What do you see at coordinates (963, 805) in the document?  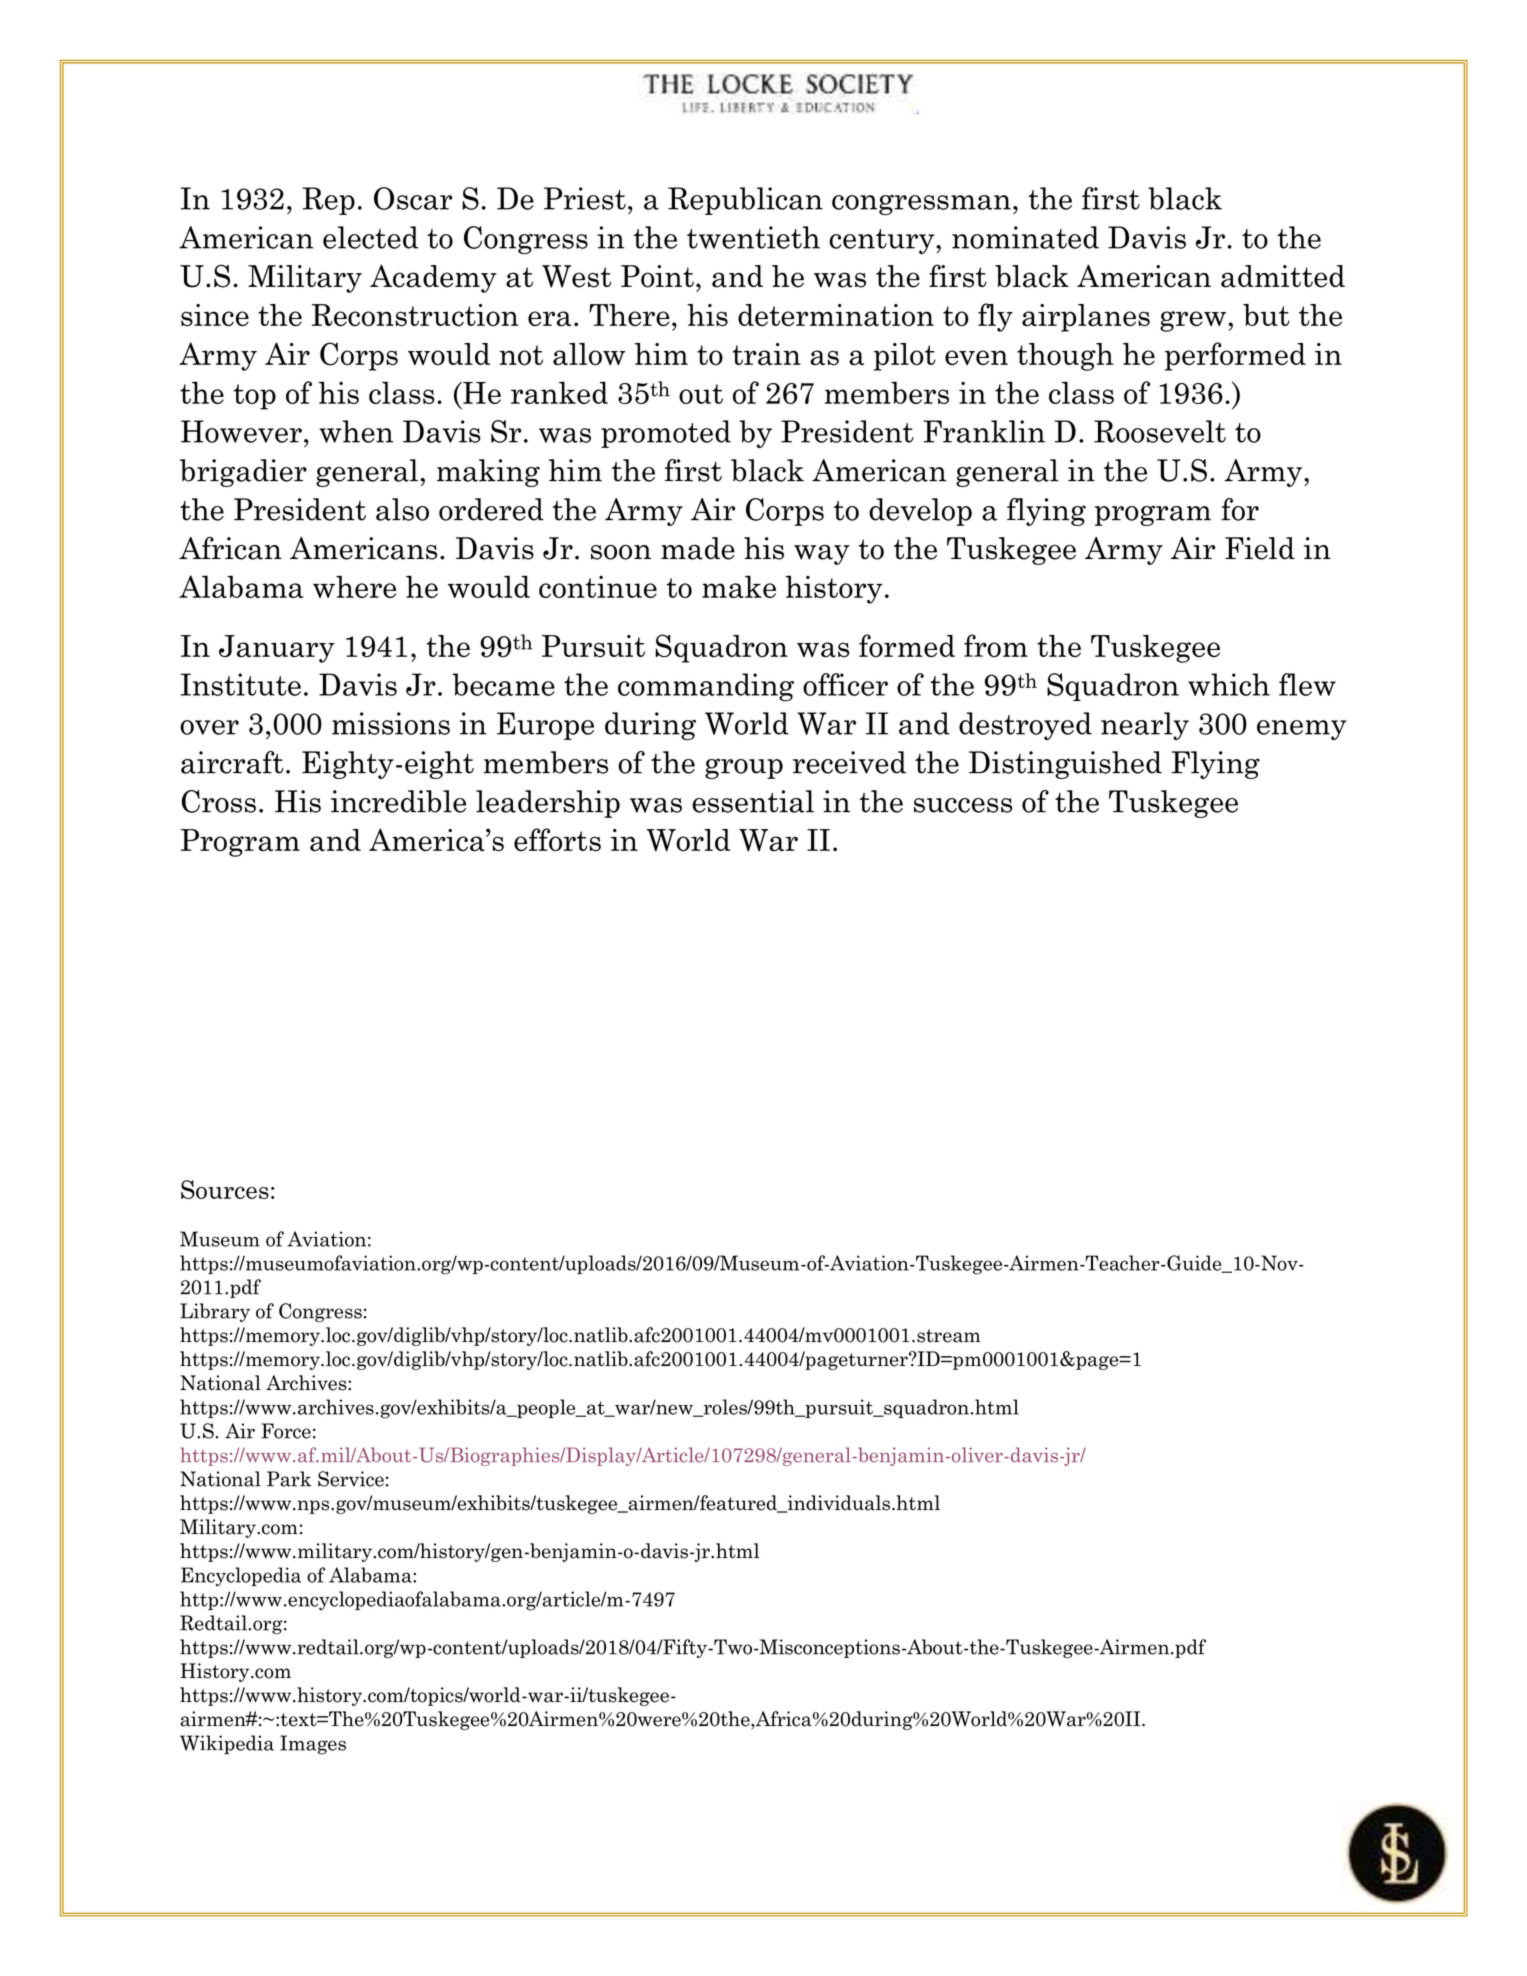 I see `success` at bounding box center [963, 805].
